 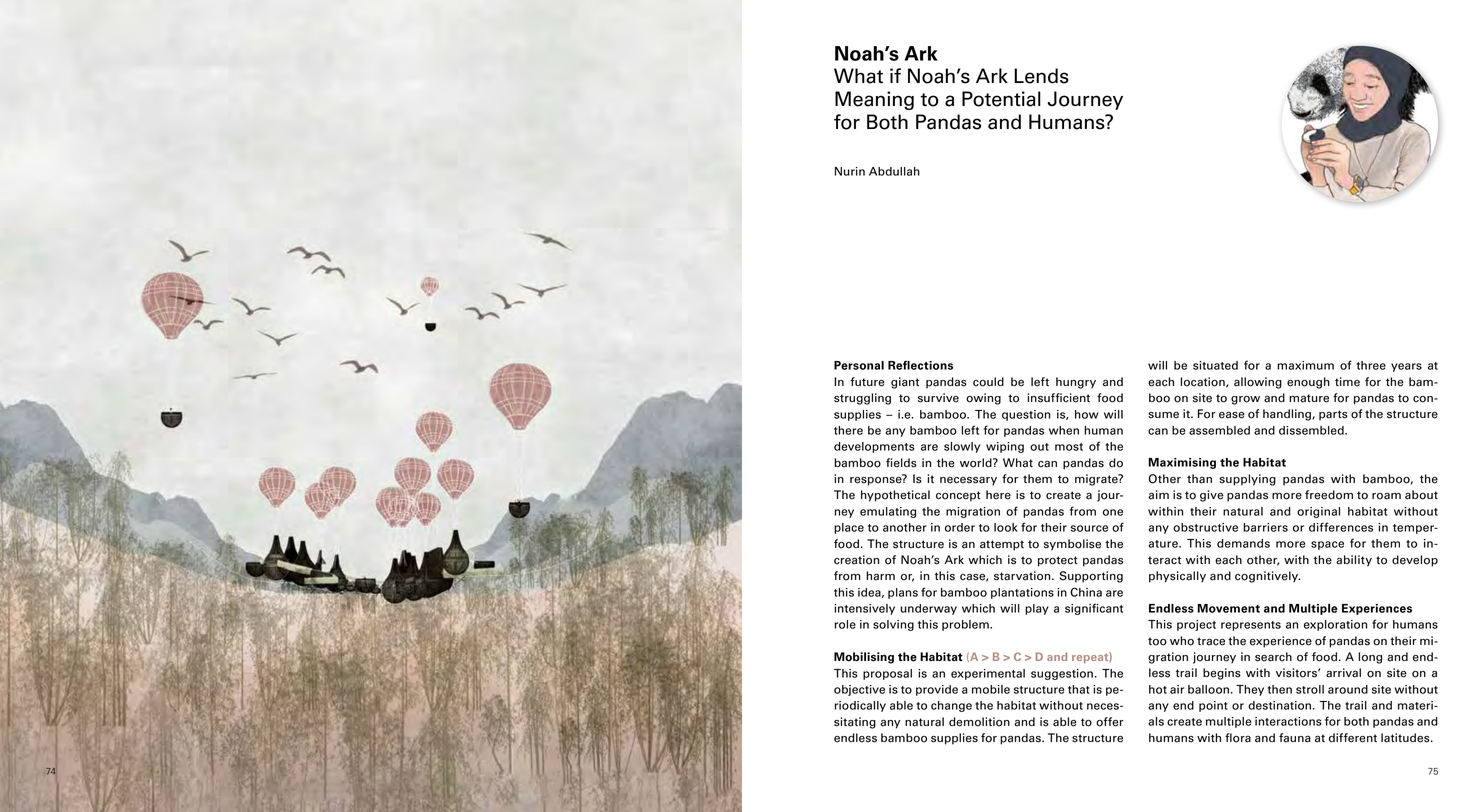 I want to click on Supporting, so click(x=1091, y=577).
